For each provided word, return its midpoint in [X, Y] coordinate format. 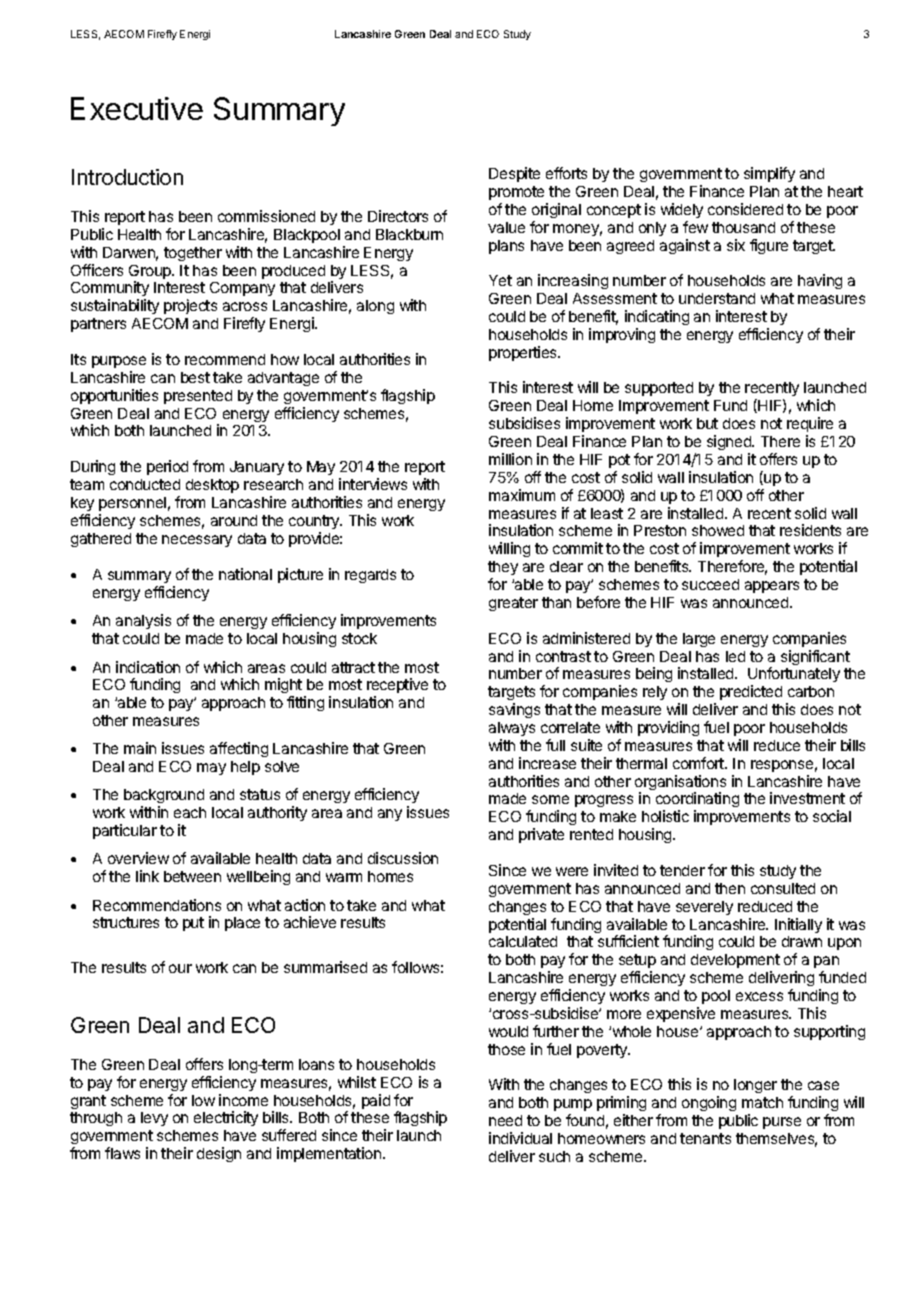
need [505, 1120]
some [550, 799]
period [167, 467]
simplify [769, 174]
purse [782, 1123]
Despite [514, 174]
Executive [137, 108]
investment [807, 798]
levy [154, 1119]
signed [730, 442]
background [164, 798]
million [510, 459]
